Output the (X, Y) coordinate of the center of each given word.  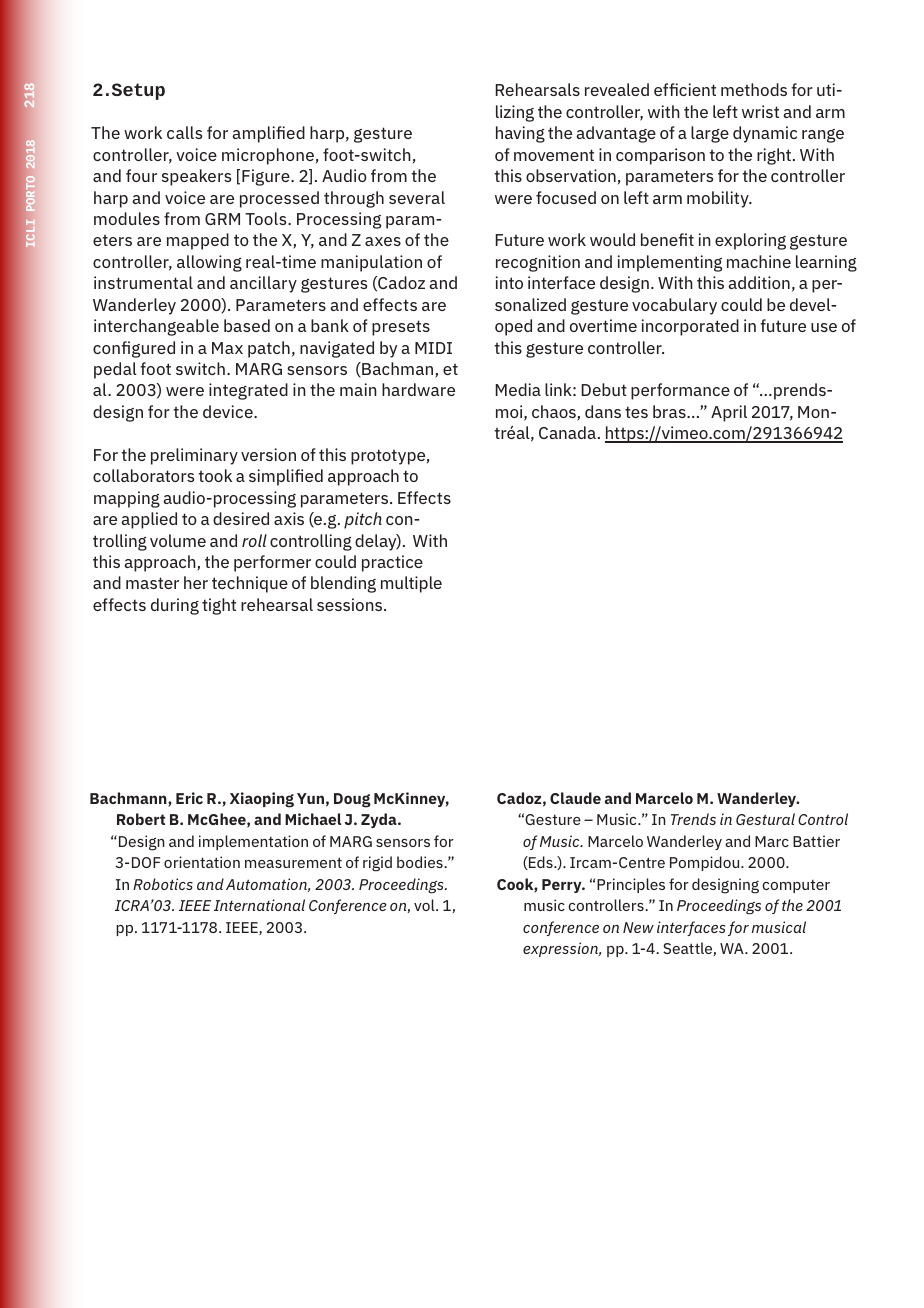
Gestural (765, 819)
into (509, 282)
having (520, 134)
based (247, 325)
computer (796, 886)
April (729, 413)
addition (759, 282)
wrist (760, 111)
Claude (575, 798)
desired (241, 518)
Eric (189, 798)
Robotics (163, 884)
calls (184, 132)
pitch (363, 520)
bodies (421, 862)
